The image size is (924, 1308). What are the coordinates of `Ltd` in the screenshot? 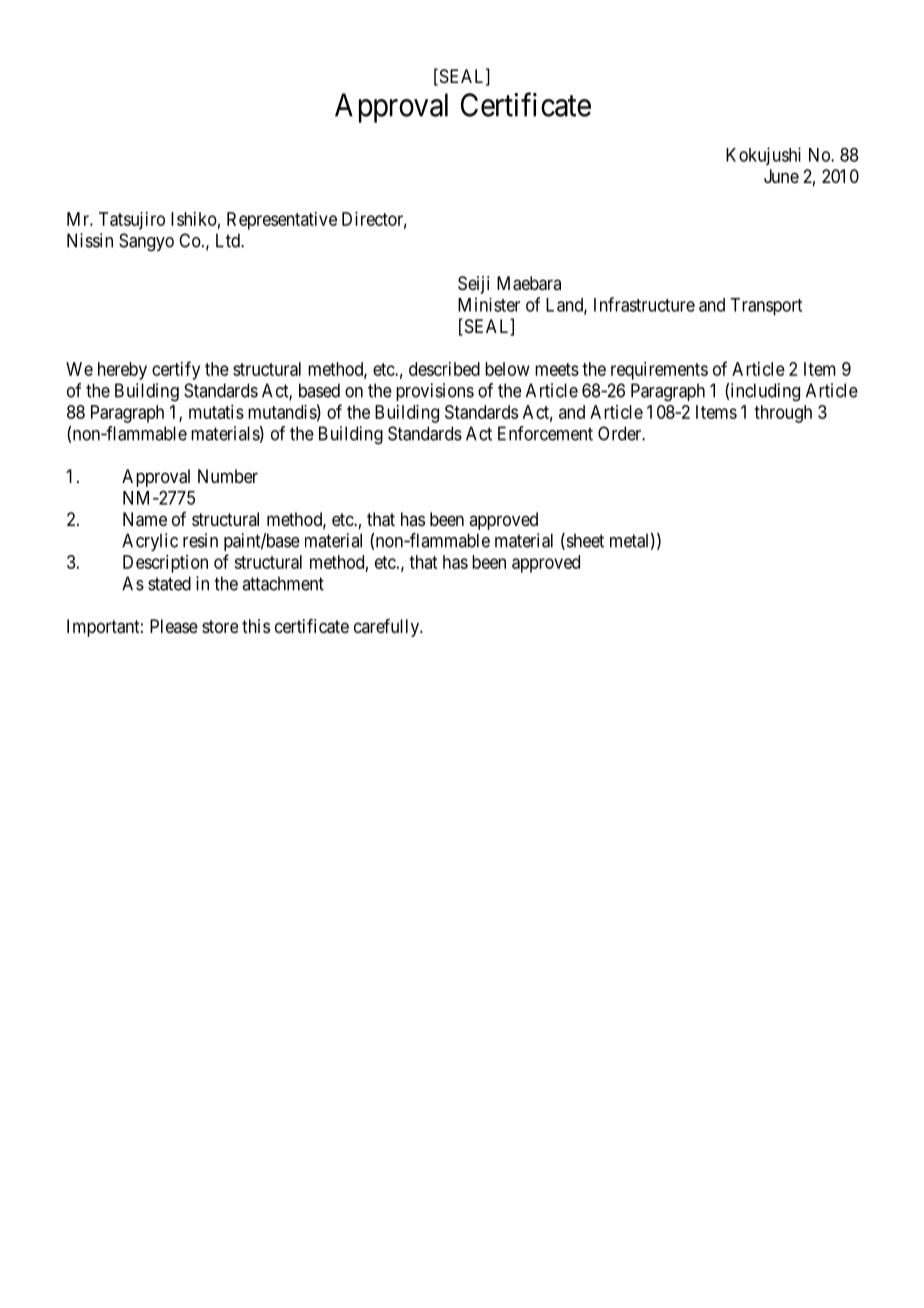 It's located at (229, 240).
